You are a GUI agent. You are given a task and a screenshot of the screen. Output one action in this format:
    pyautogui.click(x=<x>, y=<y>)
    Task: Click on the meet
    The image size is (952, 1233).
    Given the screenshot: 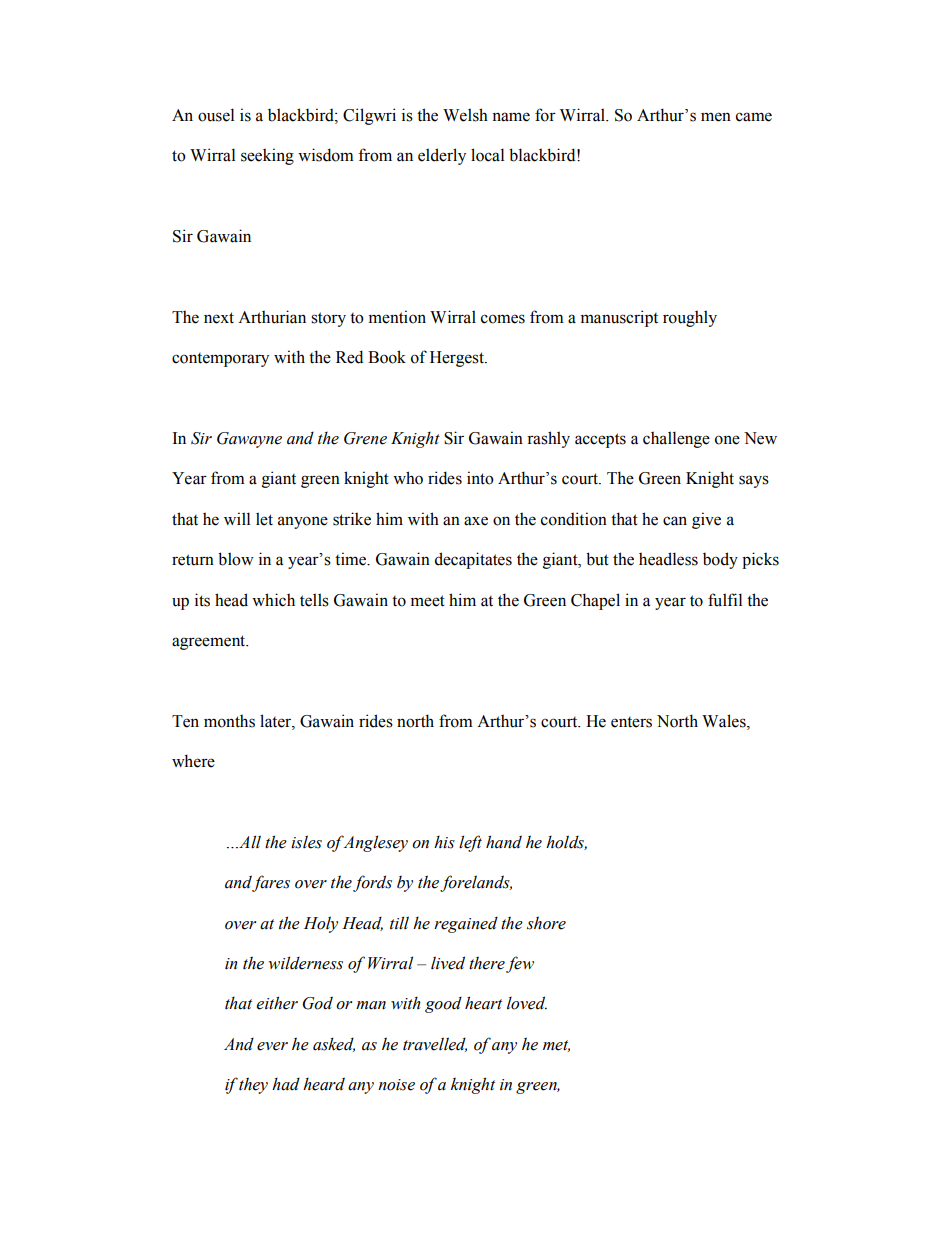 What is the action you would take?
    pyautogui.click(x=428, y=601)
